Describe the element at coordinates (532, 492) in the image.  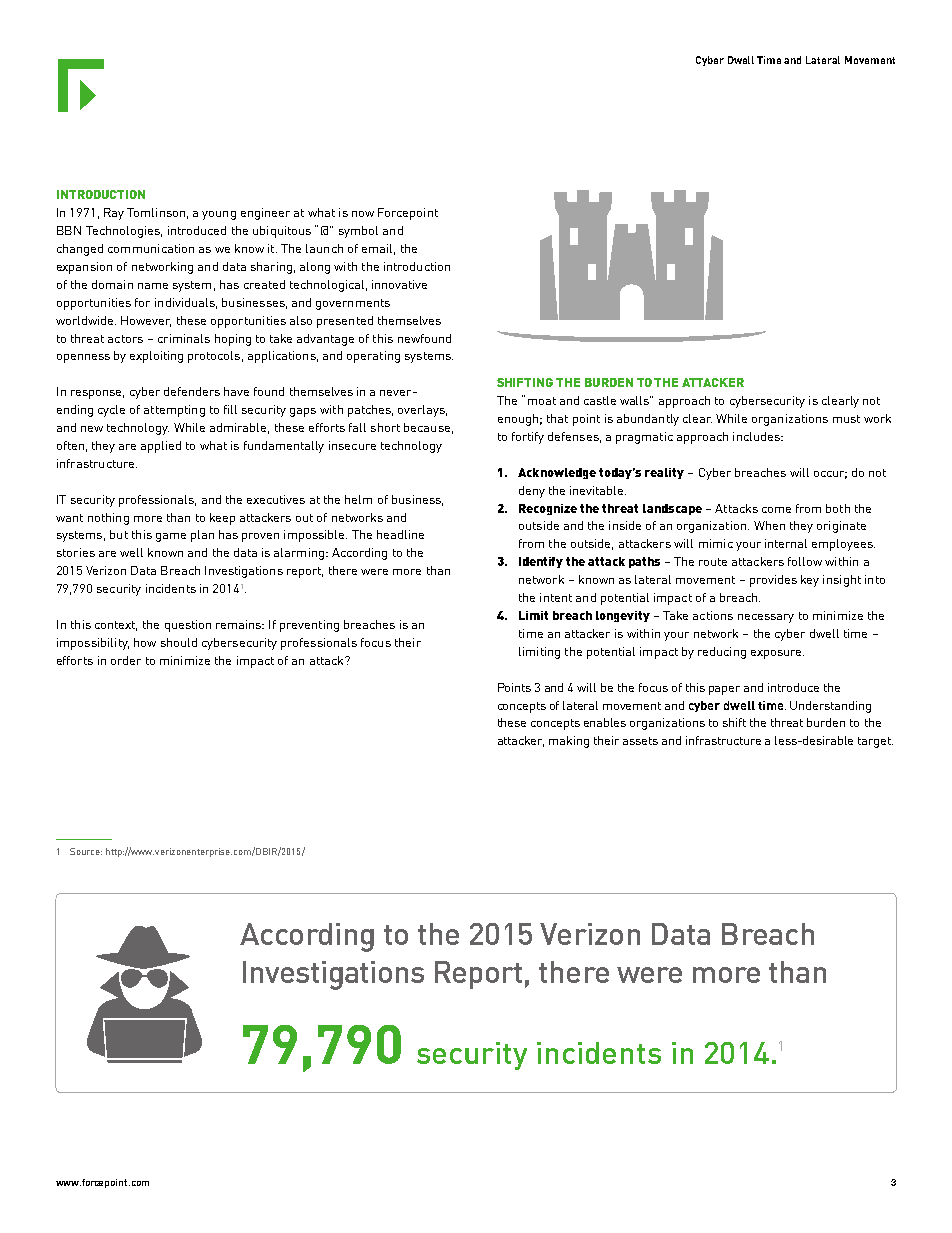
I see `deny` at that location.
